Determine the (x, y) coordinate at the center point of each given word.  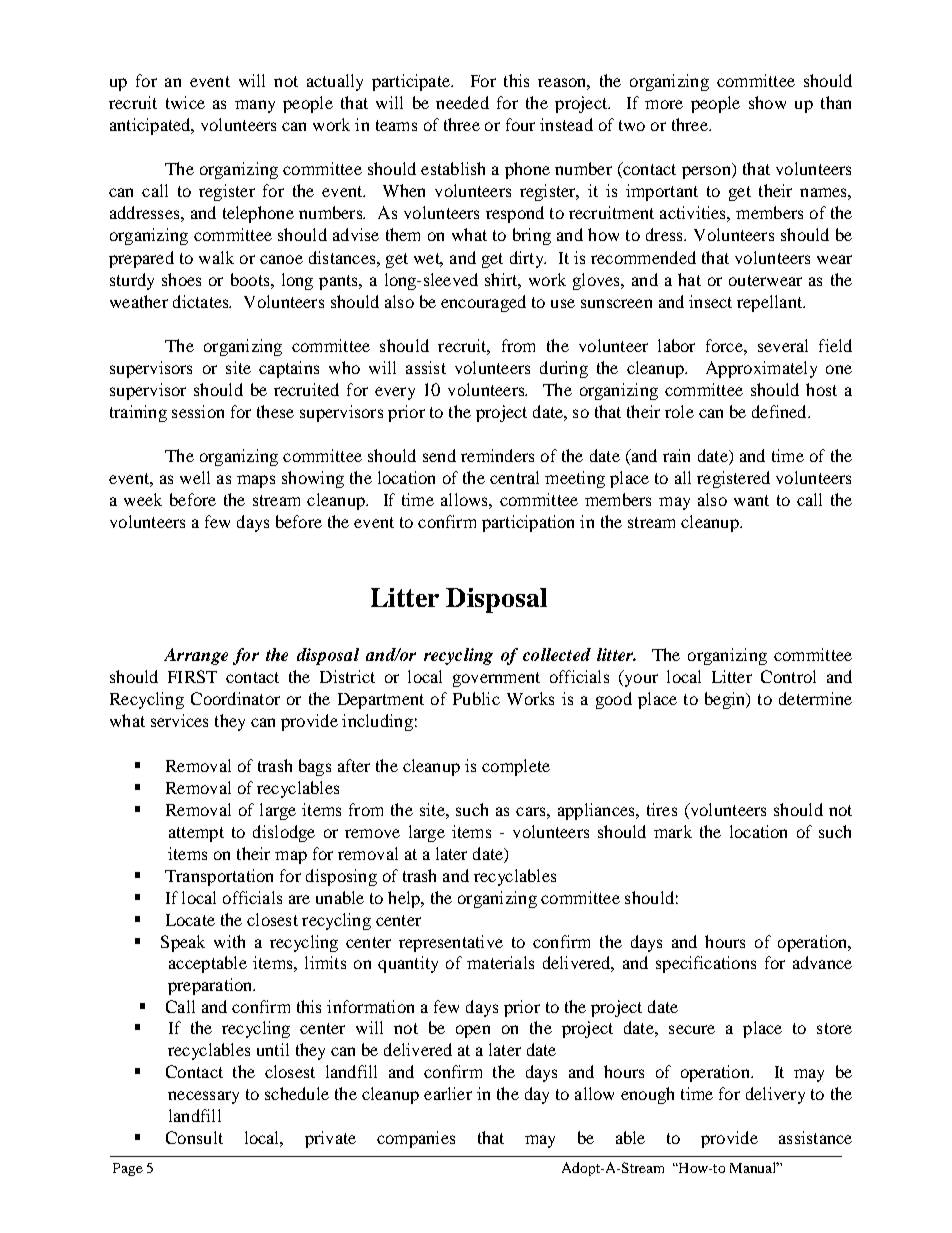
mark (673, 831)
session (198, 411)
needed (462, 102)
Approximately (761, 369)
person (707, 172)
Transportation (219, 877)
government (496, 679)
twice (185, 102)
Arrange (196, 656)
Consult (194, 1137)
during (564, 369)
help (405, 899)
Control (788, 676)
